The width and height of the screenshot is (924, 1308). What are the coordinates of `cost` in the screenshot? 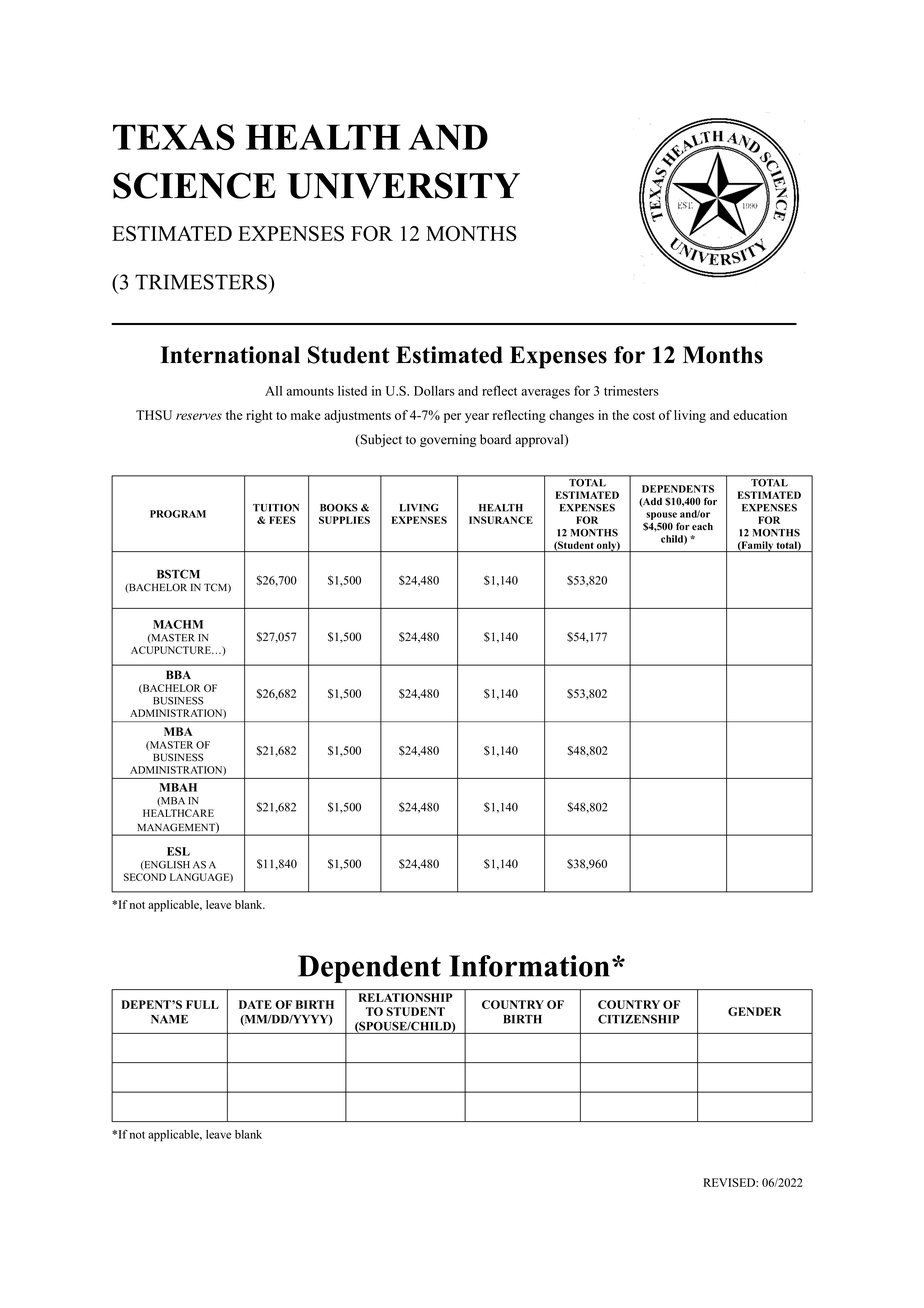 It's located at (644, 416).
